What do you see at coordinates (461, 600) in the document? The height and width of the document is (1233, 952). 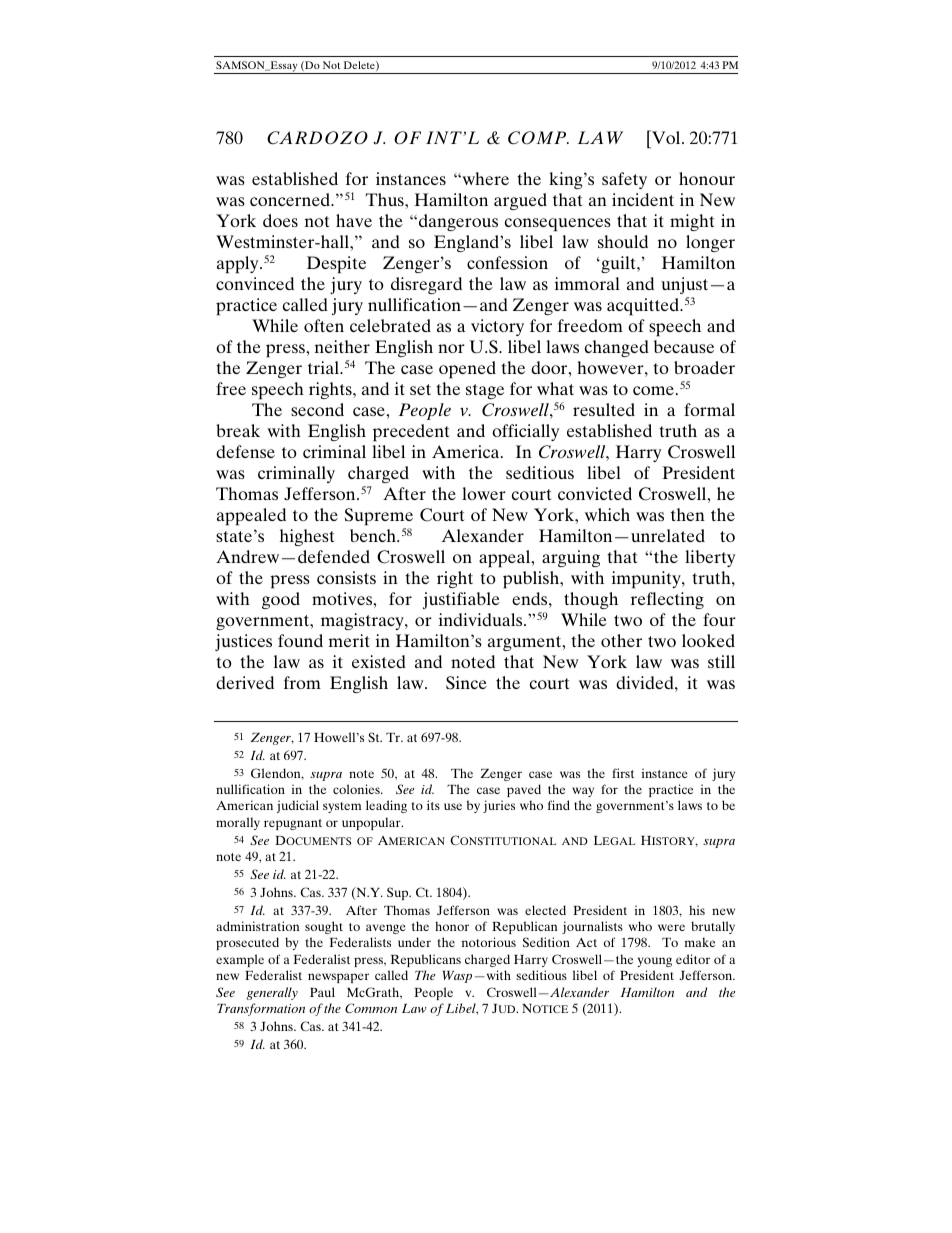 I see `justifiable` at bounding box center [461, 600].
